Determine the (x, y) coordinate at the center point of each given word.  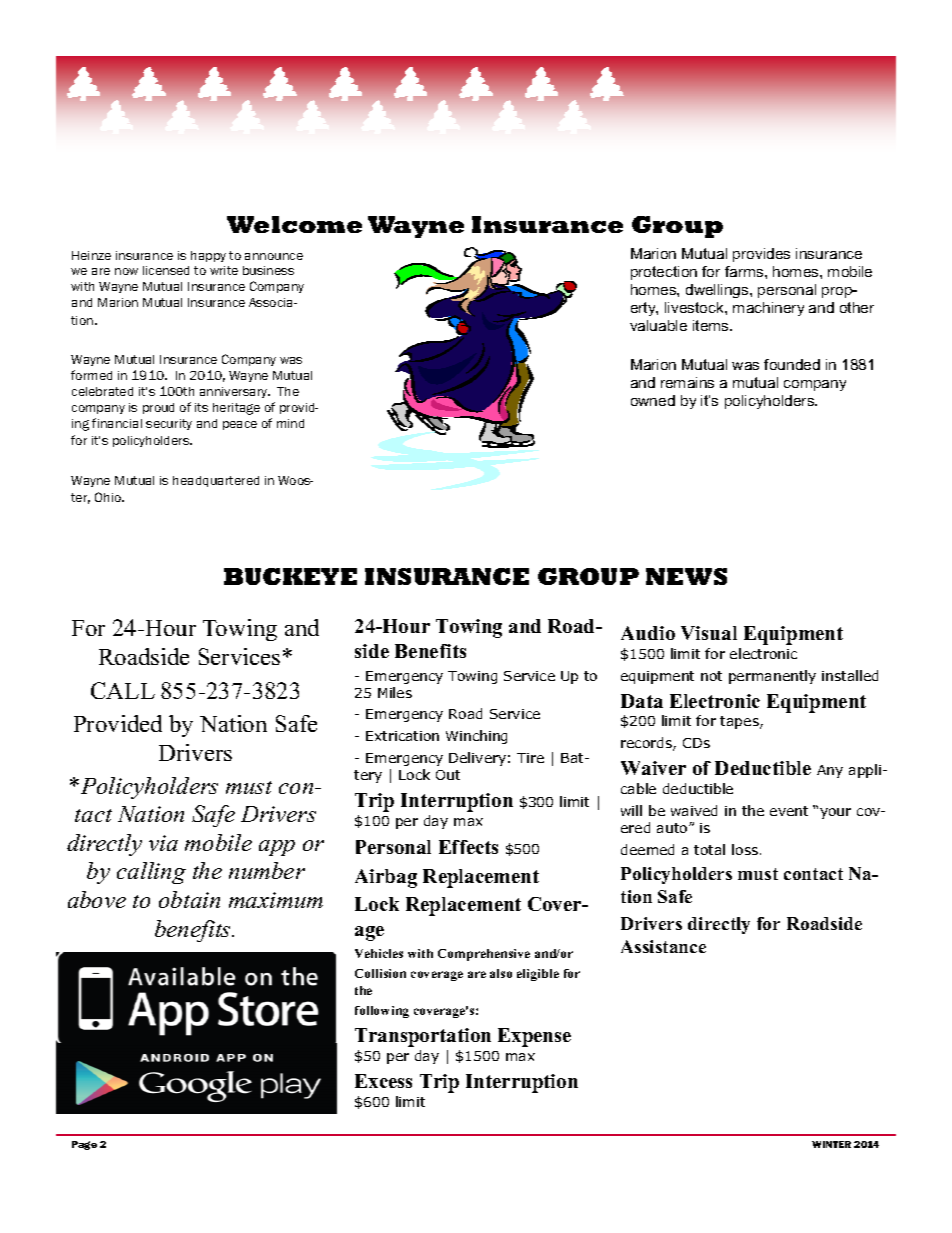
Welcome (294, 224)
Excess (383, 1081)
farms (745, 271)
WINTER (831, 1144)
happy (208, 256)
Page (84, 1145)
